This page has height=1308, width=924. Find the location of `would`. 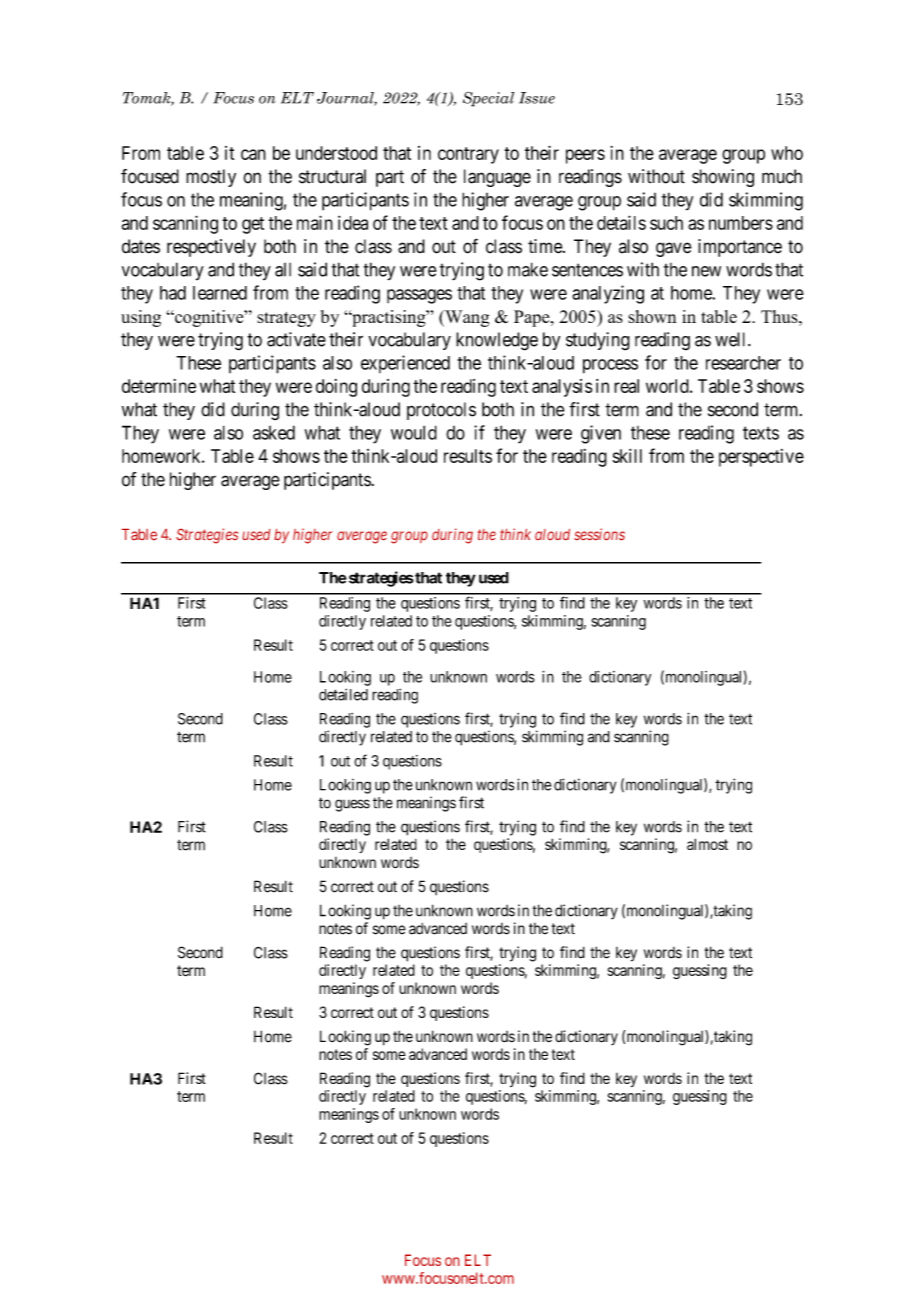

would is located at coordinates (414, 432).
